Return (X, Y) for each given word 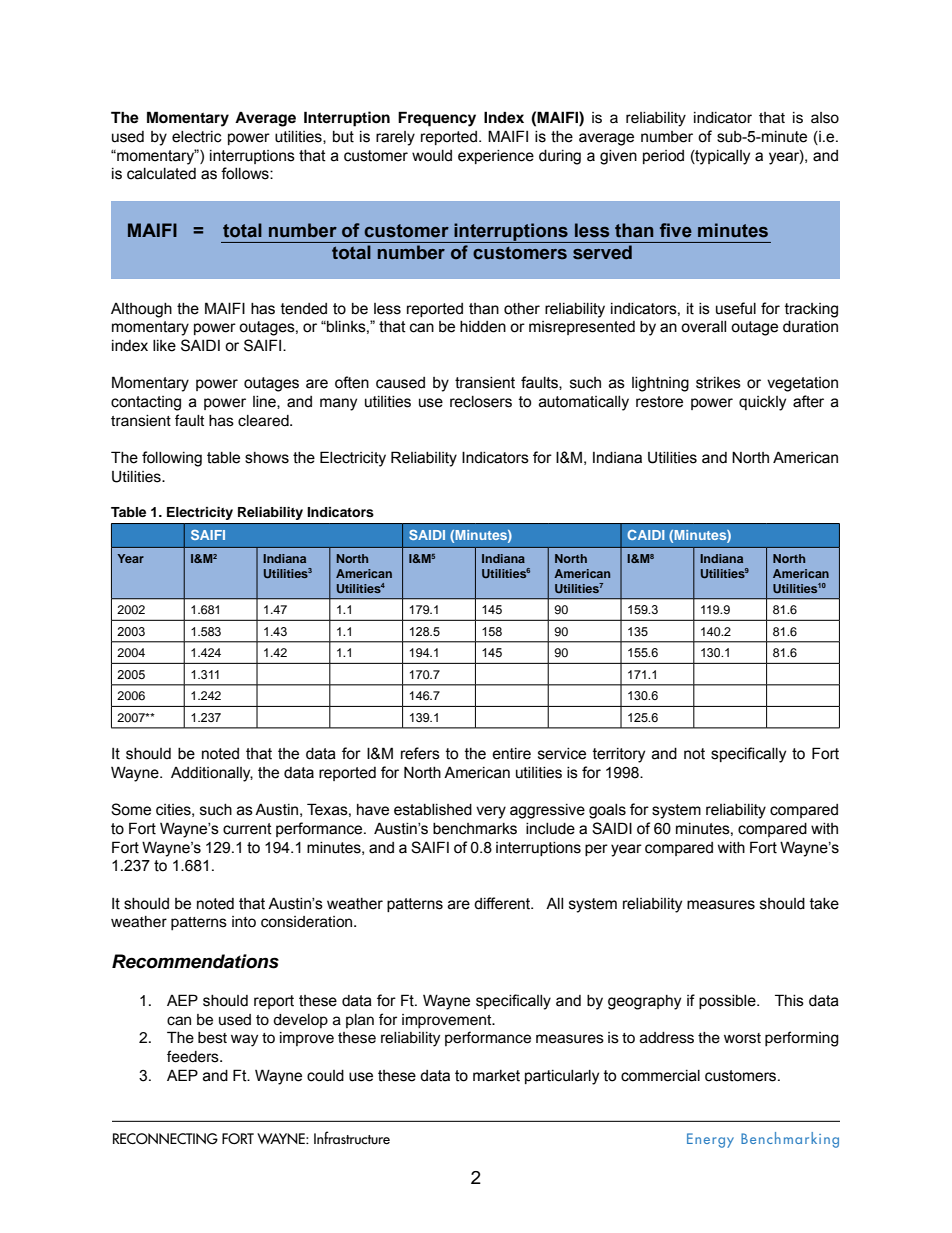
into (244, 921)
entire (511, 754)
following (172, 459)
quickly (762, 403)
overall (703, 327)
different (503, 903)
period (663, 157)
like (164, 346)
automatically (584, 403)
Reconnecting (165, 1139)
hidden (483, 327)
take (824, 904)
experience (496, 157)
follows (246, 173)
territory (619, 755)
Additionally (212, 774)
